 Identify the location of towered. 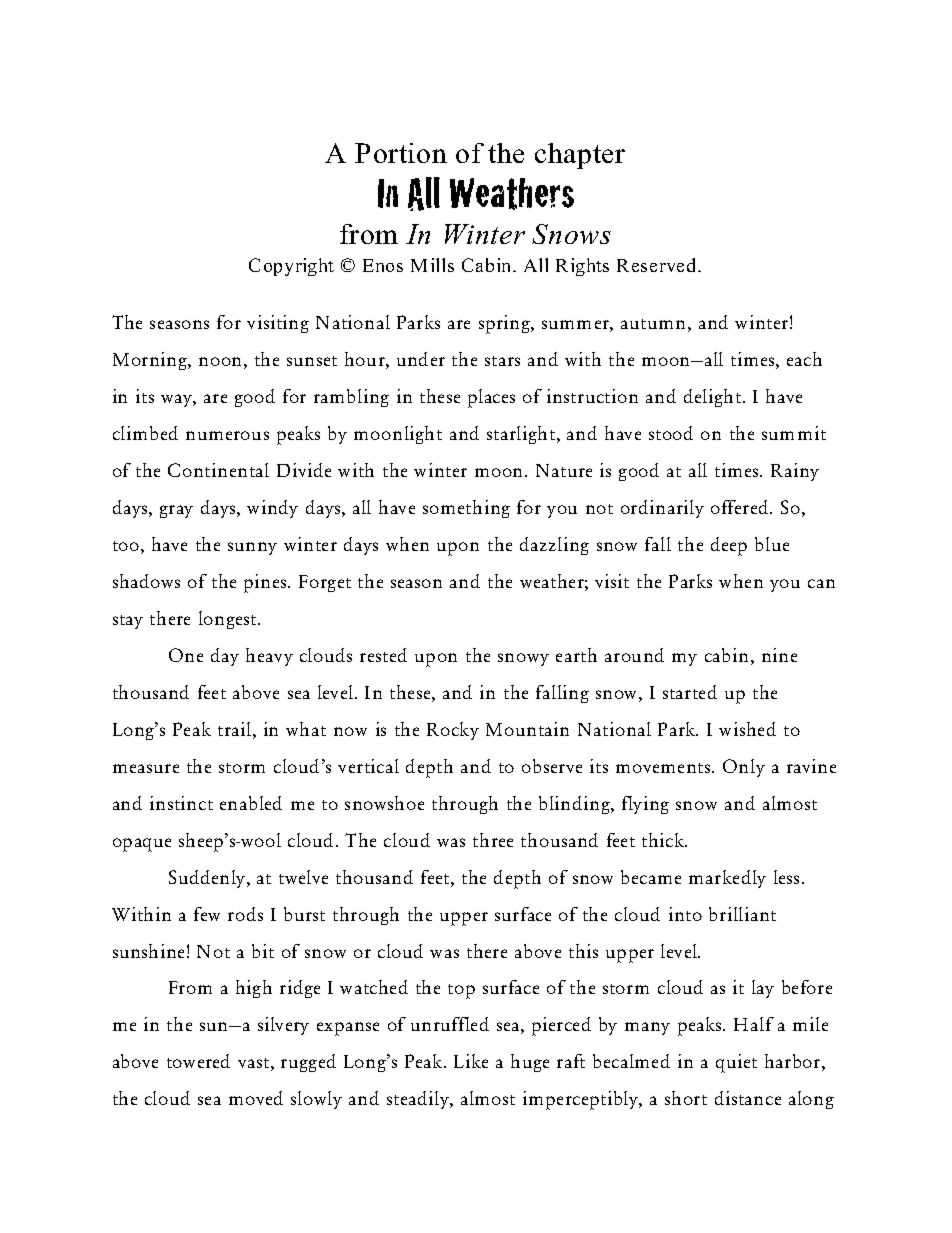
(198, 1061).
